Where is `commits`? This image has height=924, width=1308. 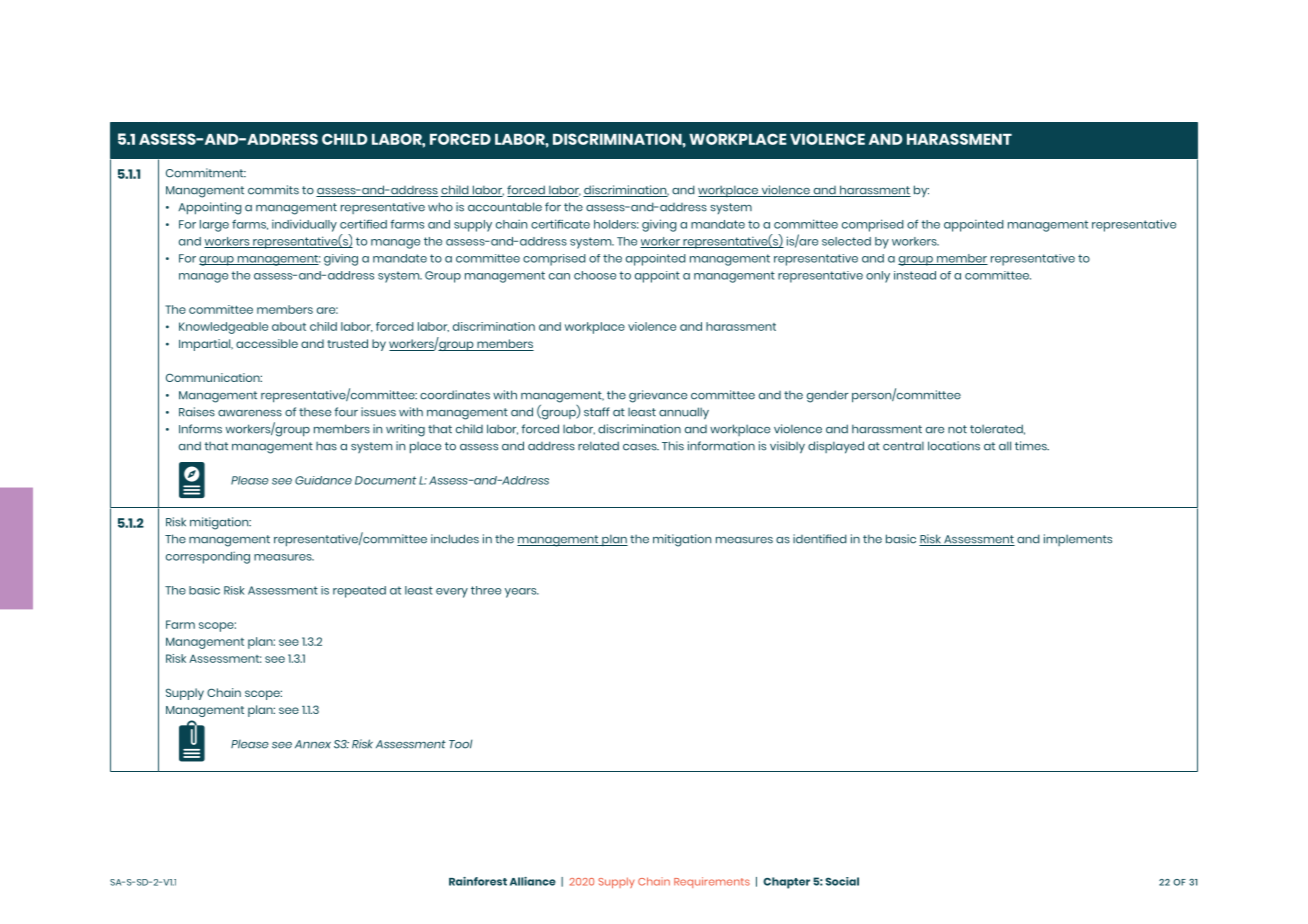 commits is located at coordinates (273, 190).
